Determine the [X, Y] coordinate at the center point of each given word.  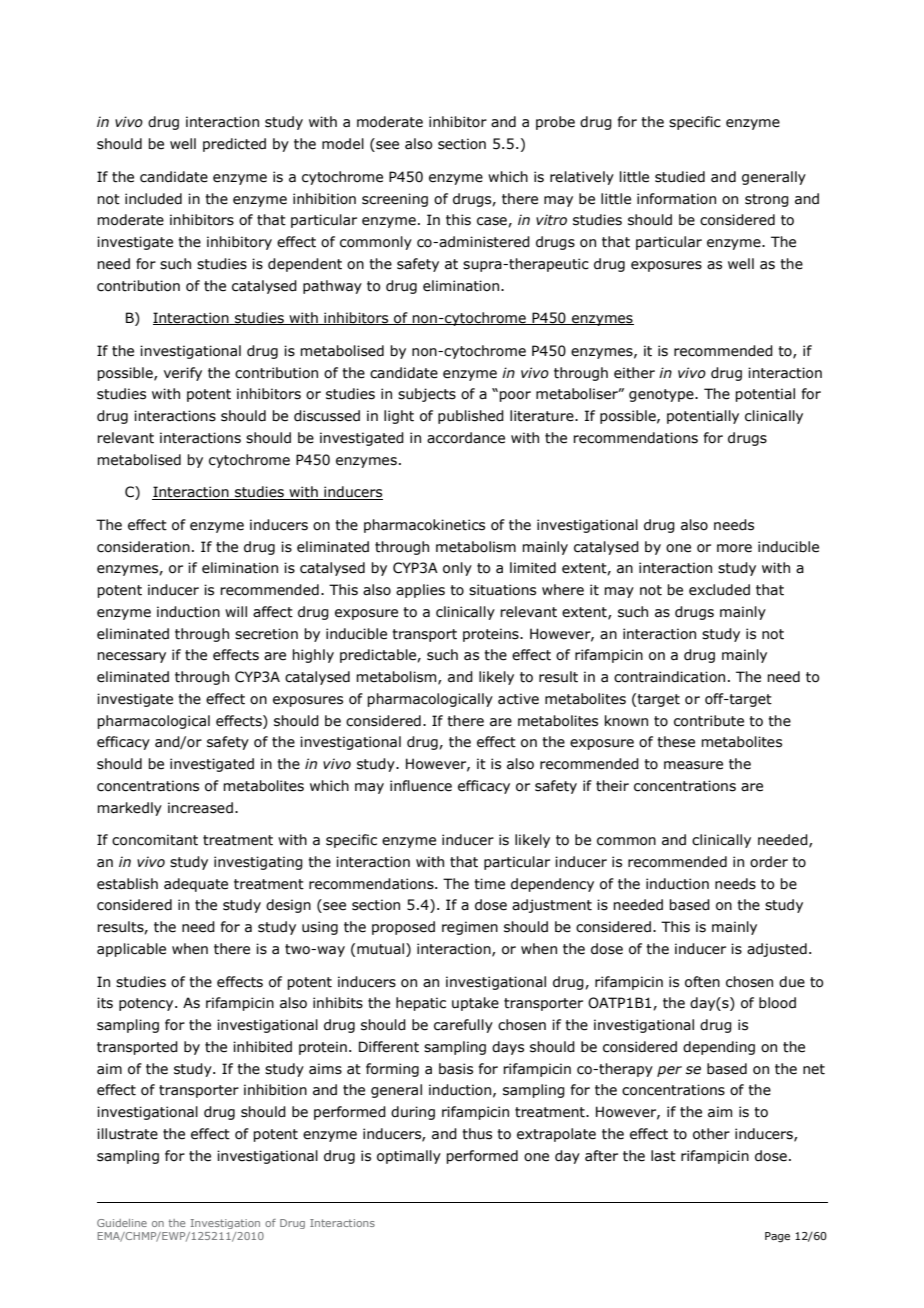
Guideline [122, 1223]
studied [680, 177]
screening [395, 200]
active [518, 699]
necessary [131, 657]
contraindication [669, 677]
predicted [234, 145]
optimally [409, 1157]
